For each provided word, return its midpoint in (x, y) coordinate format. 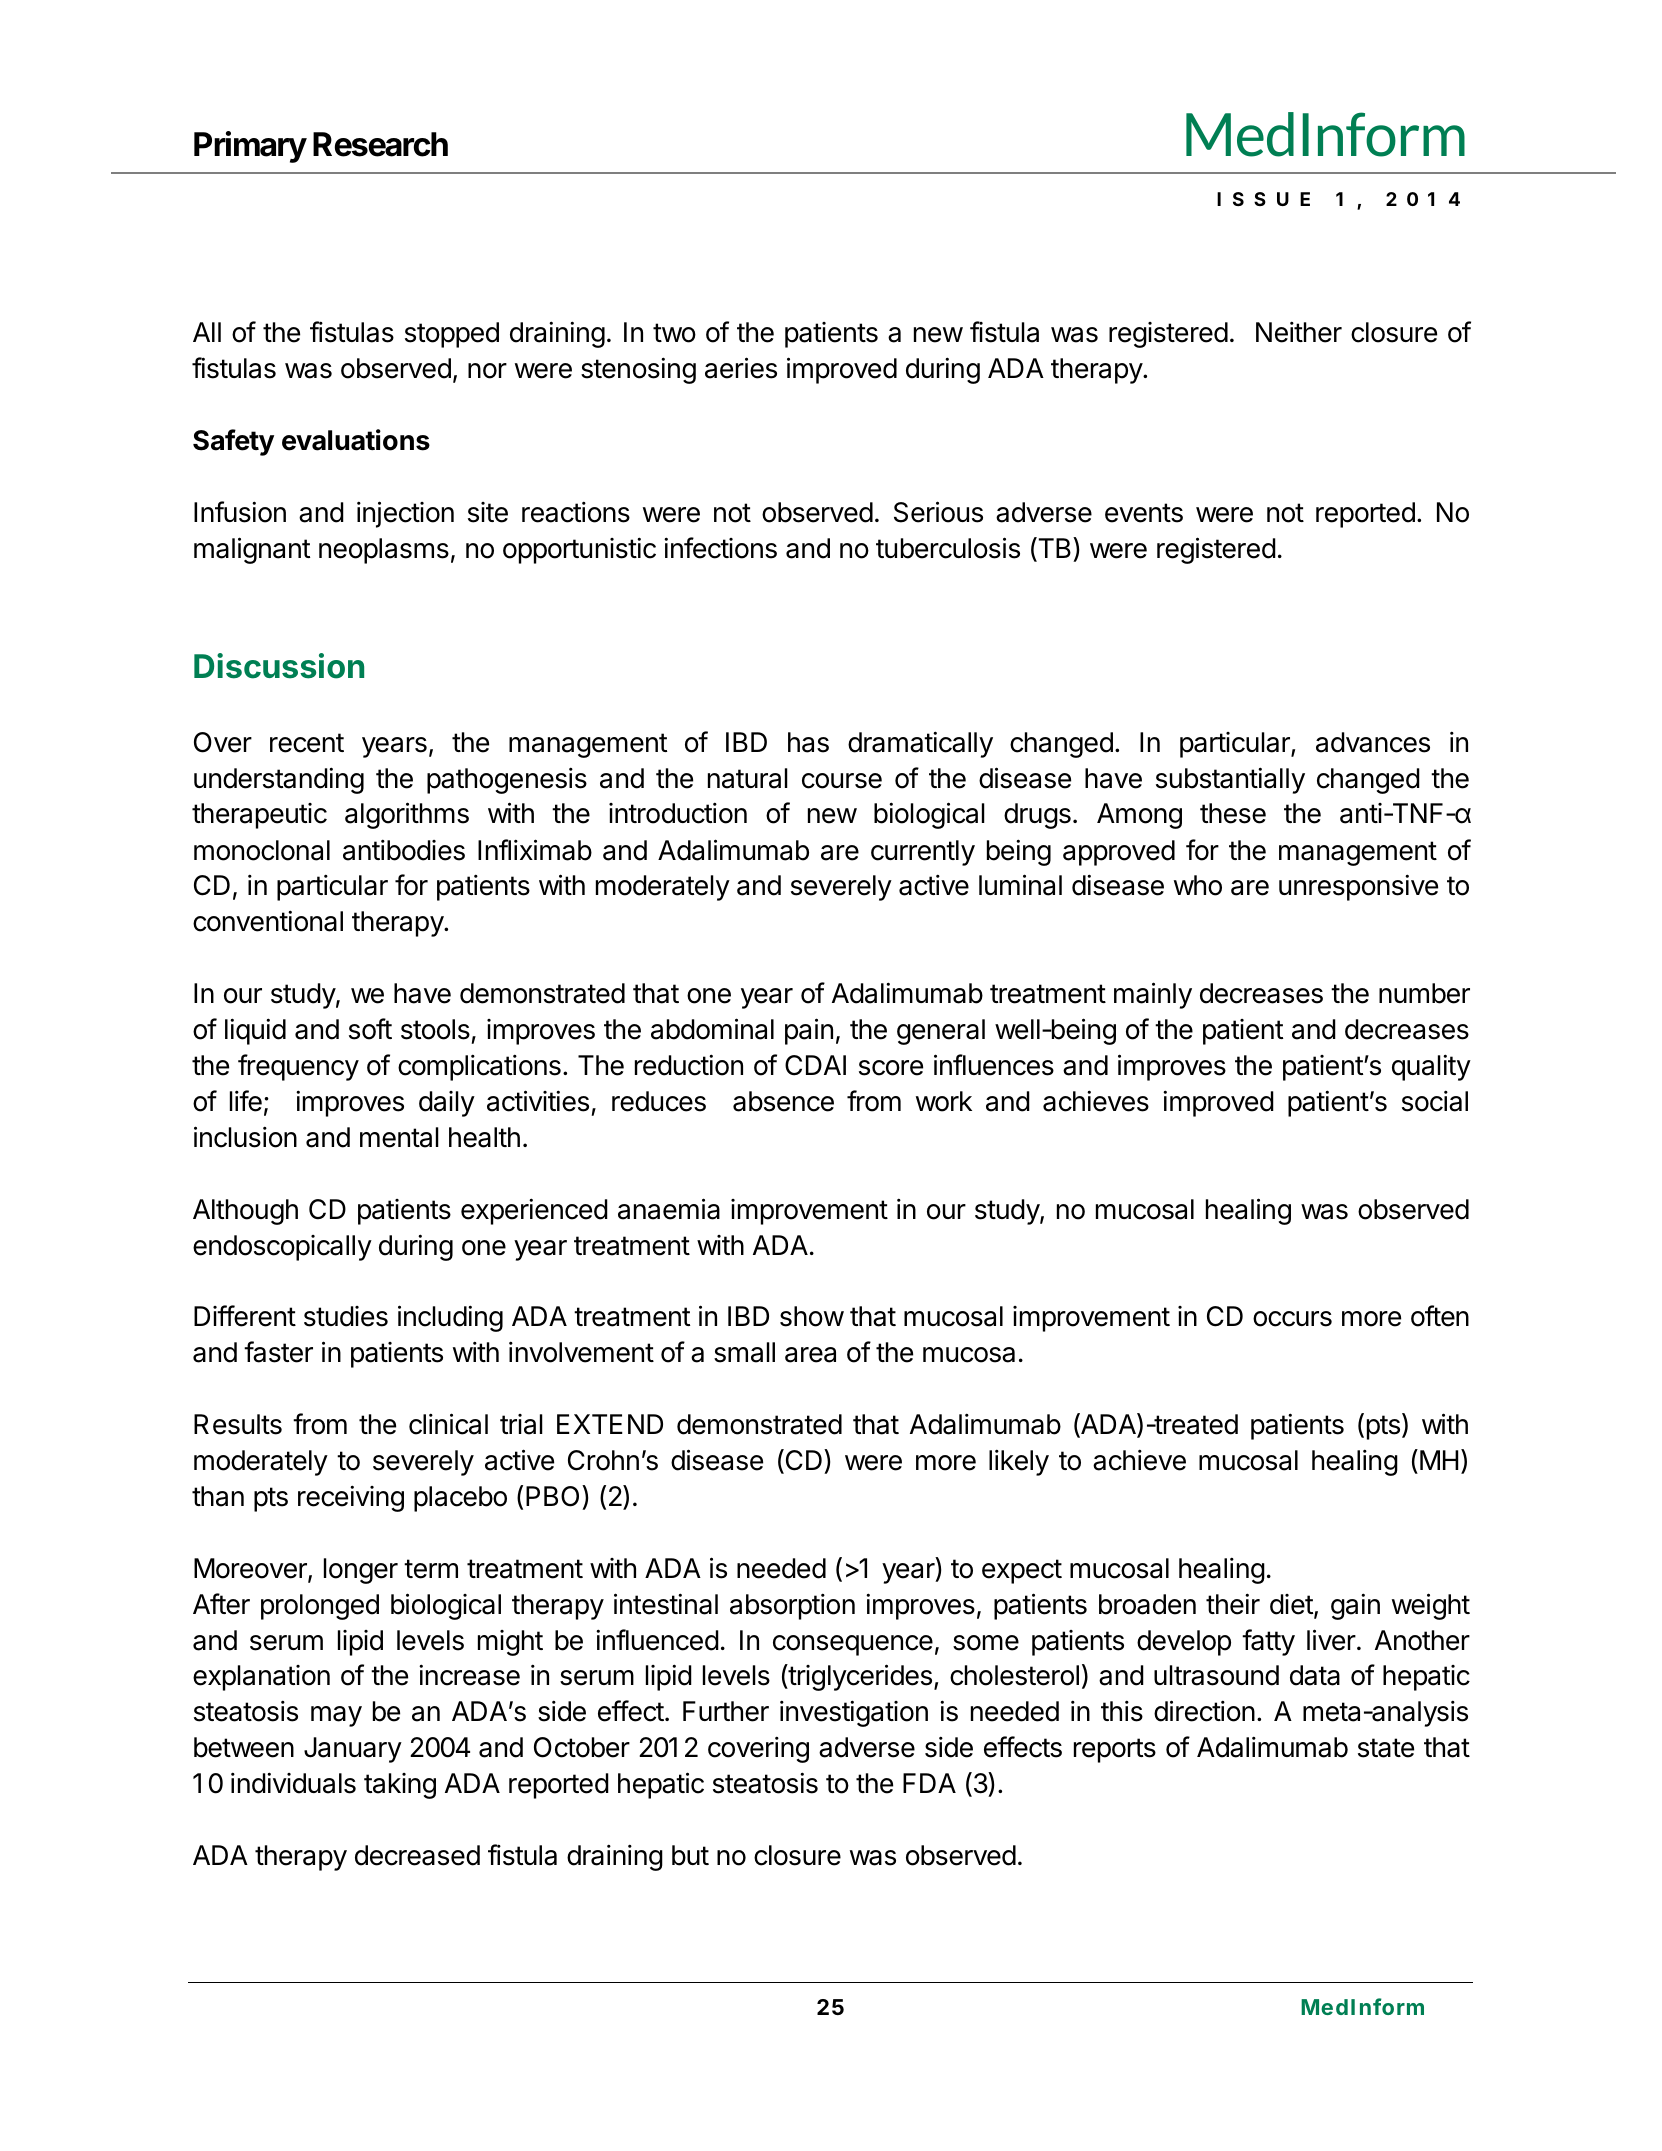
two (674, 333)
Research (380, 144)
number (1424, 993)
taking (400, 1786)
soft (370, 1029)
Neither (1299, 332)
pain (809, 1031)
